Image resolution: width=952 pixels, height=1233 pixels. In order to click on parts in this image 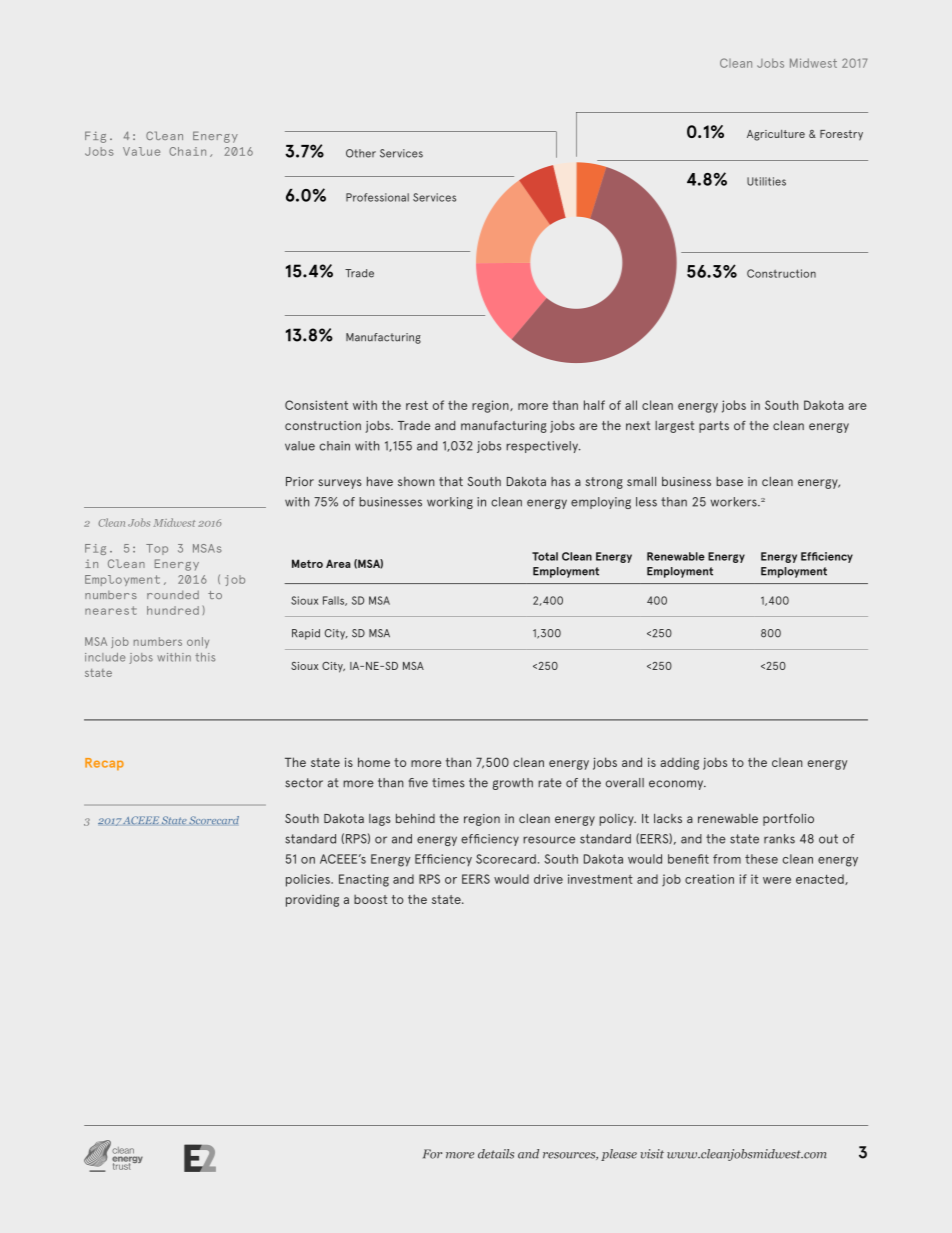, I will do `click(714, 427)`.
